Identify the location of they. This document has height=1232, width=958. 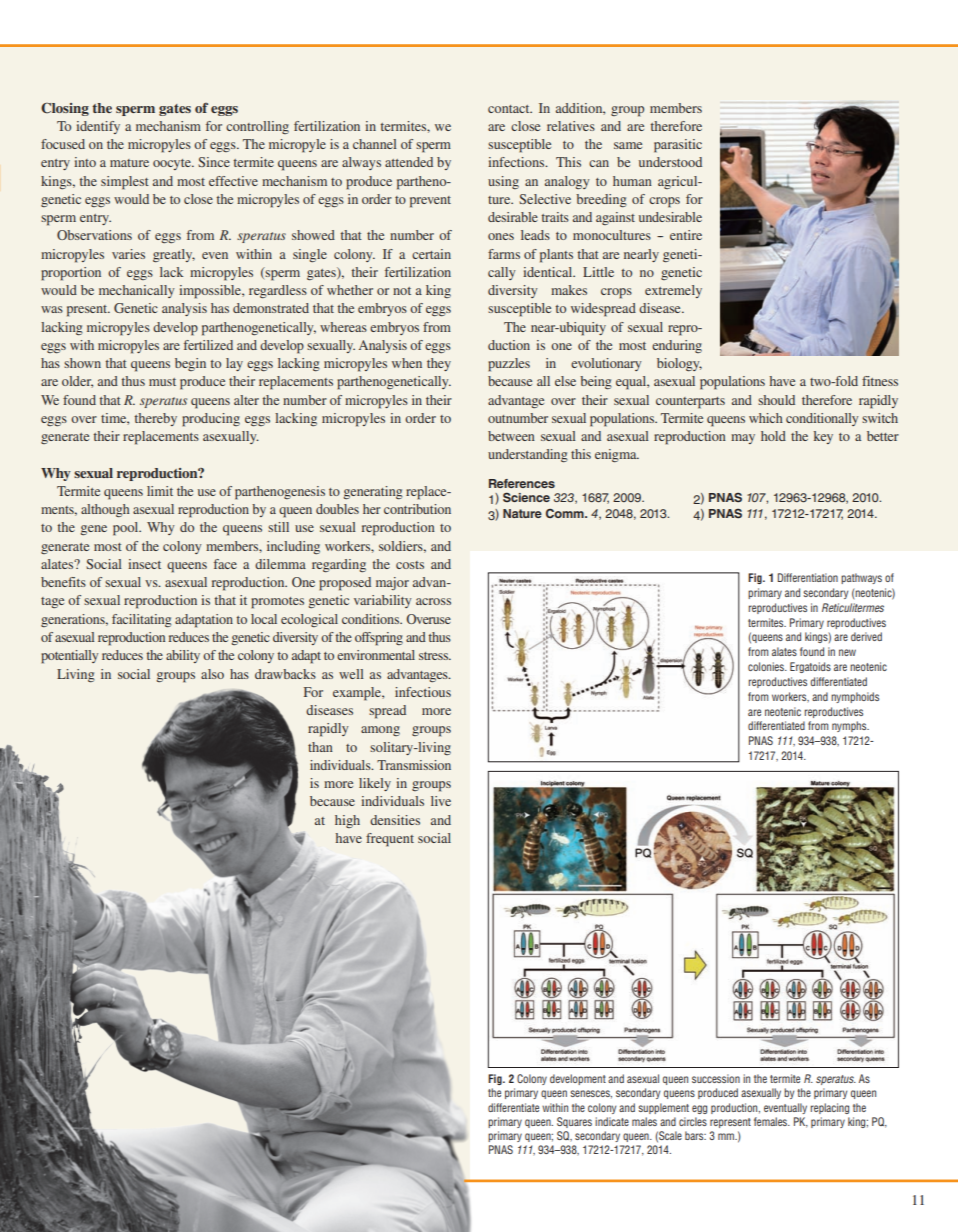
(439, 364).
